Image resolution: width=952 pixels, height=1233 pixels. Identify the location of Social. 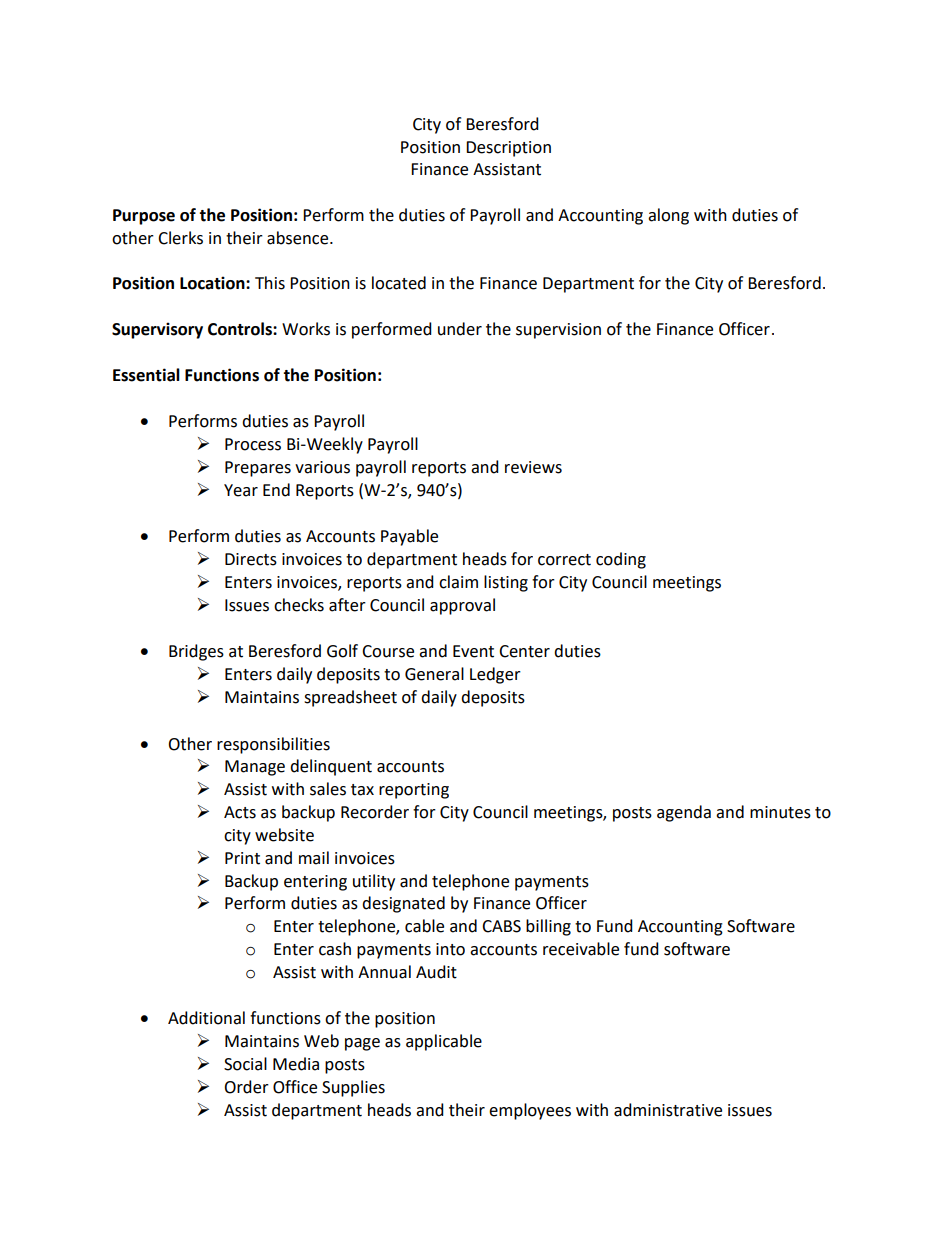
(245, 1064).
